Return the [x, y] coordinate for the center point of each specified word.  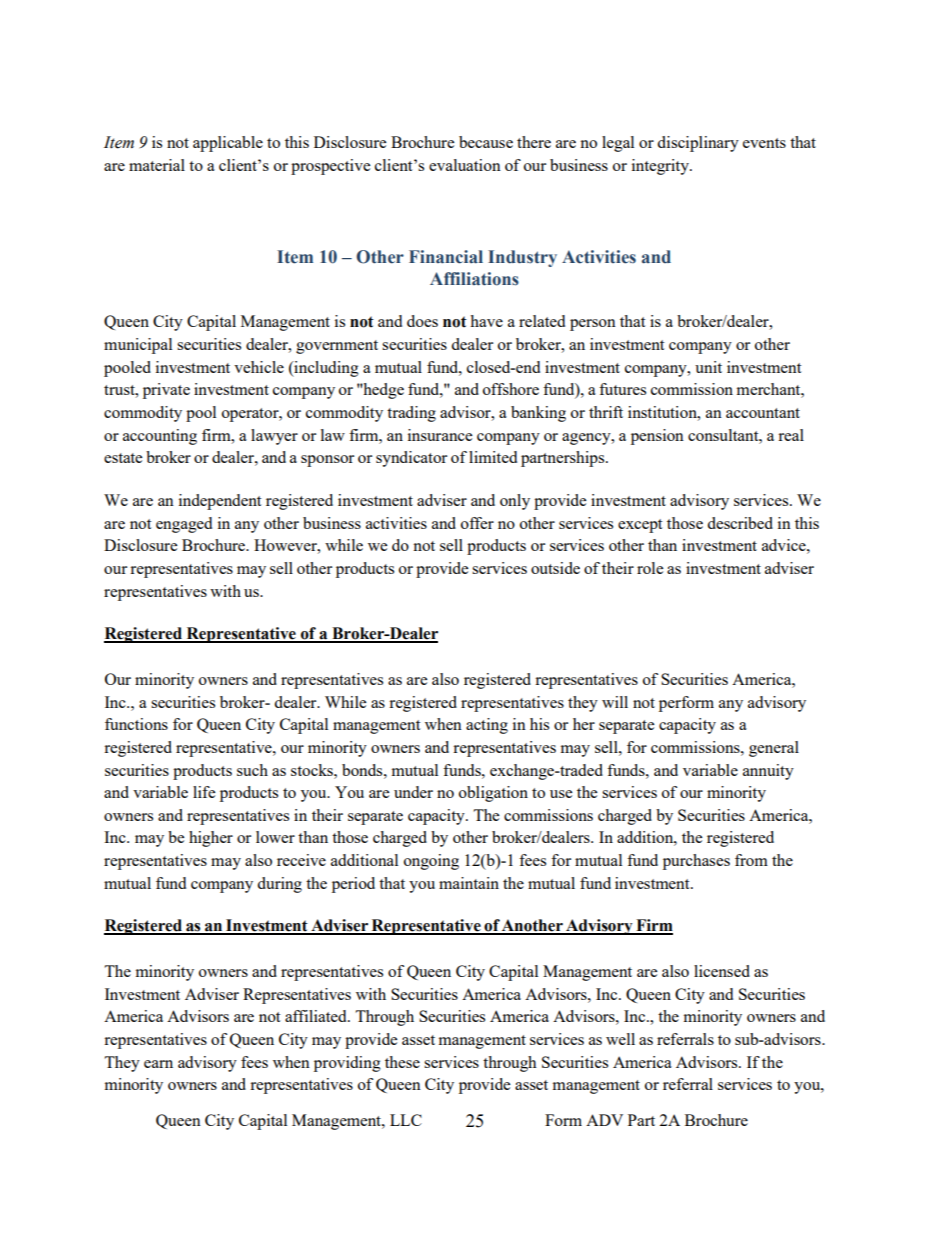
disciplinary [698, 144]
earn [158, 1064]
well [620, 1039]
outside [555, 568]
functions [136, 724]
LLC [406, 1120]
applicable [228, 144]
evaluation [465, 165]
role [650, 568]
